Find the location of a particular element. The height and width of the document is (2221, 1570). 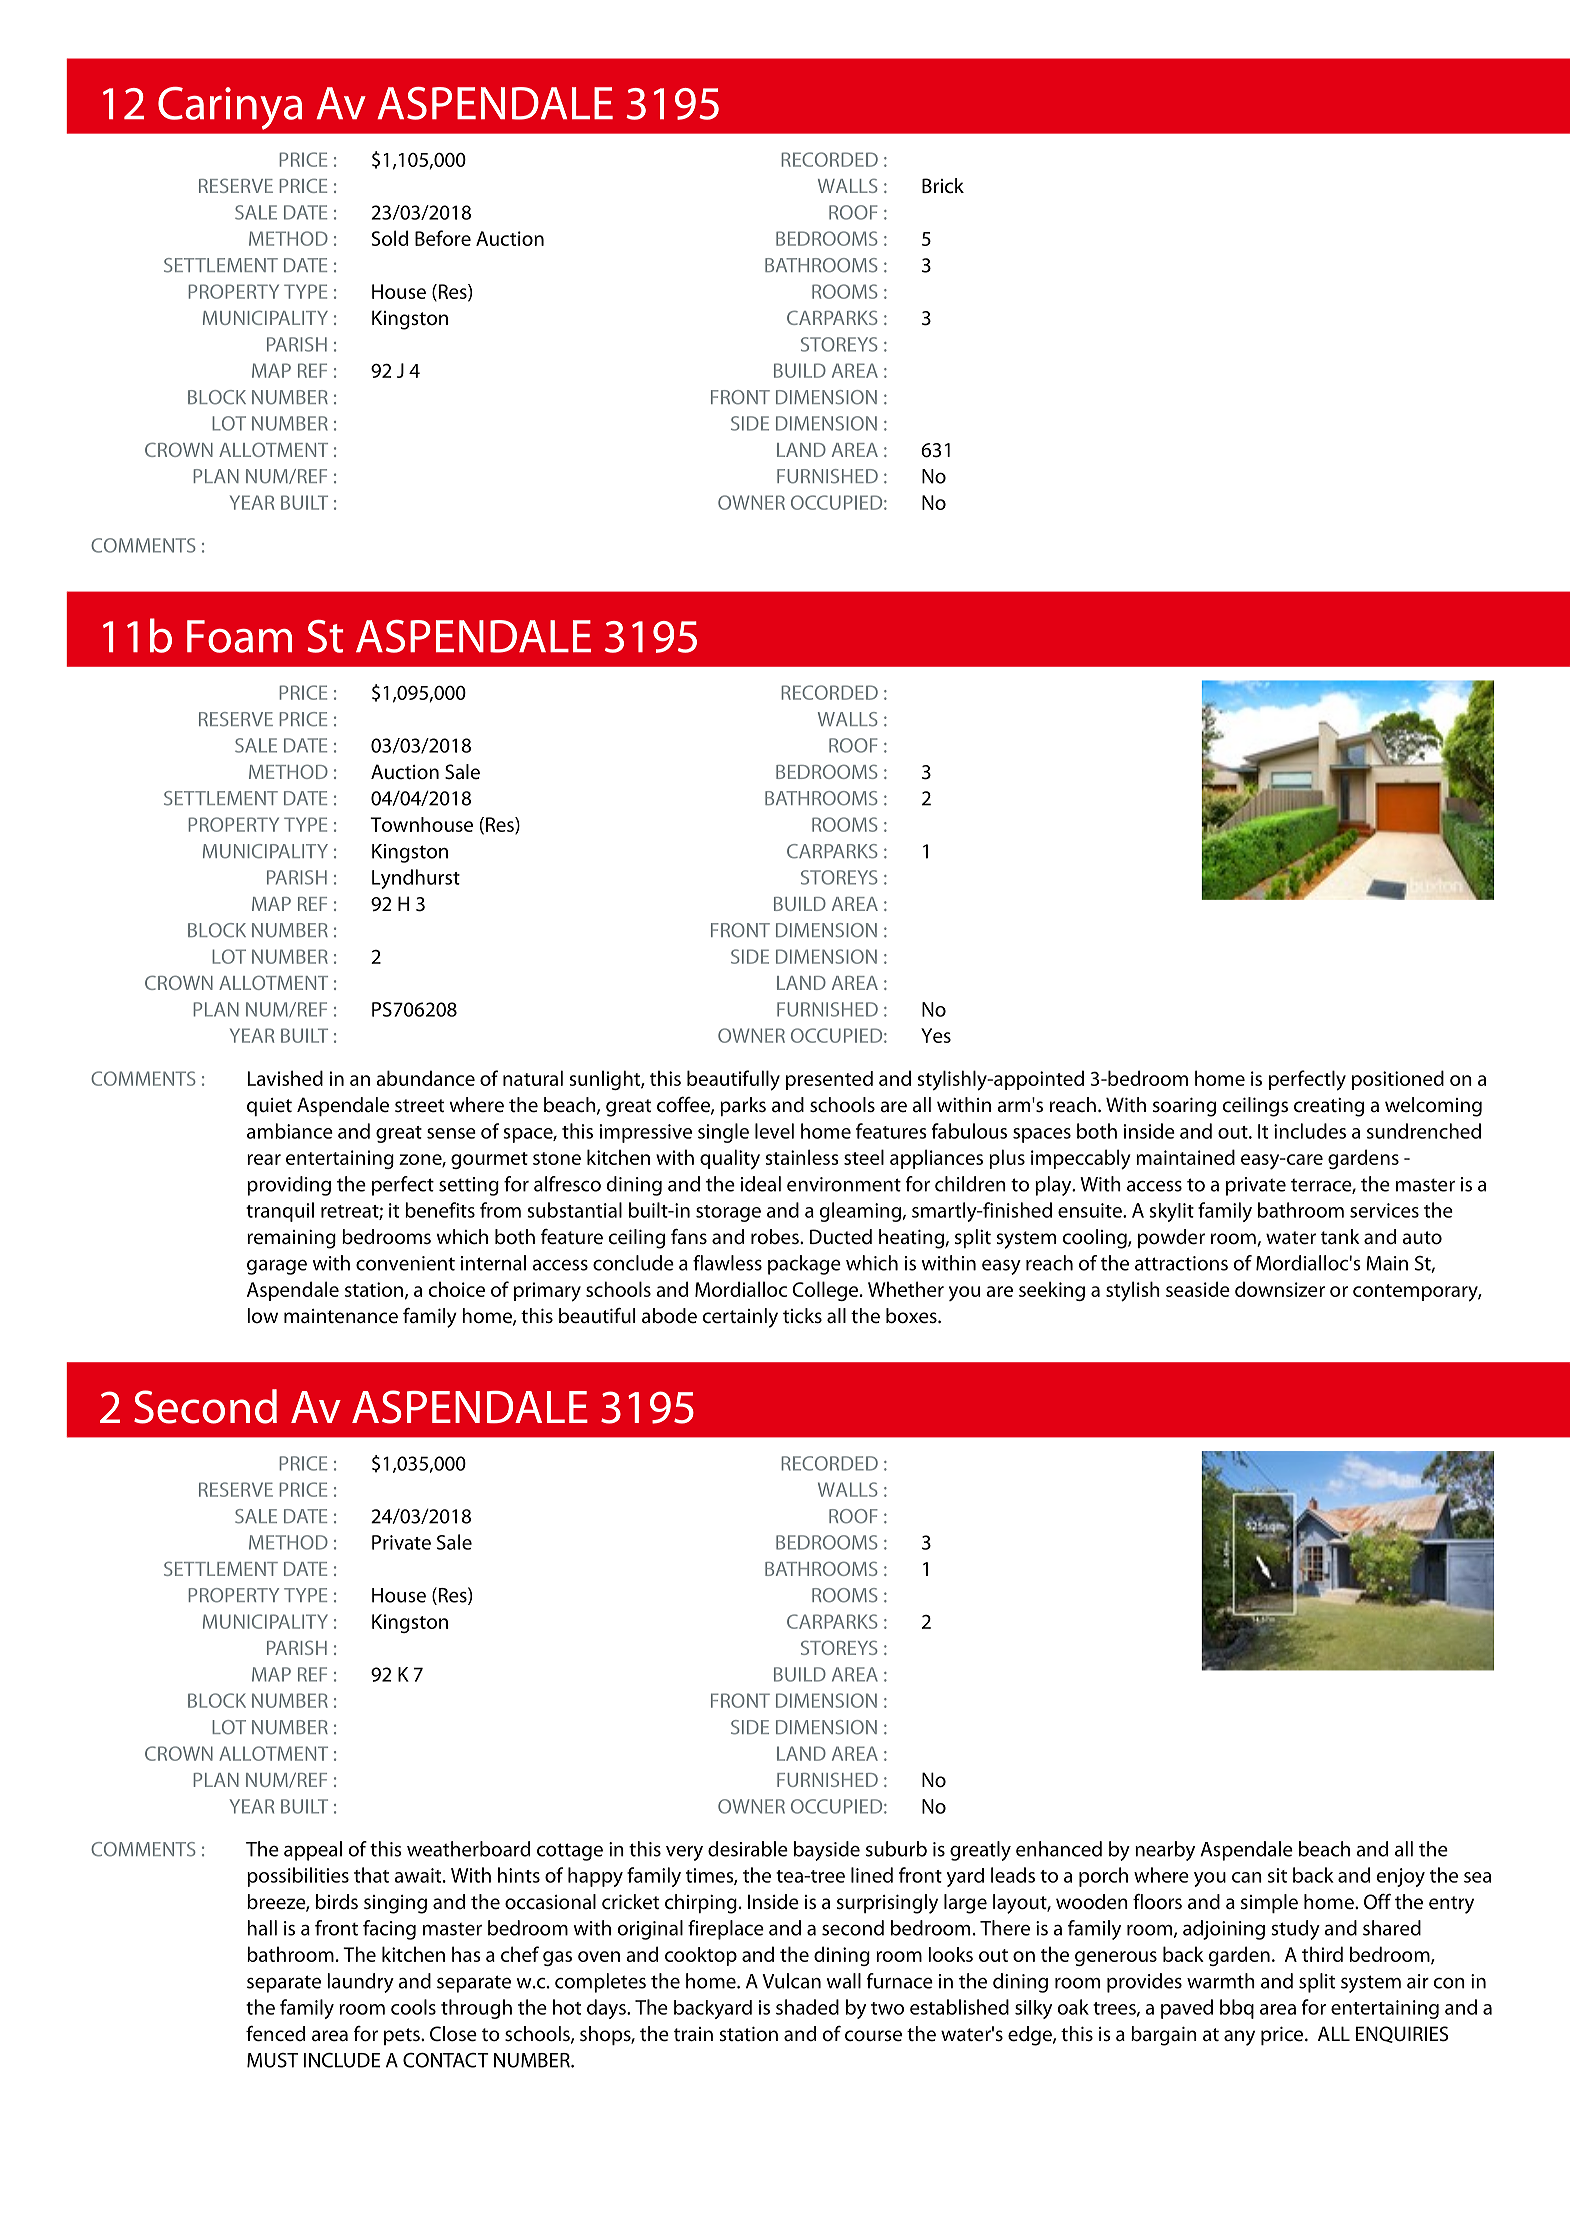

Before is located at coordinates (443, 238).
